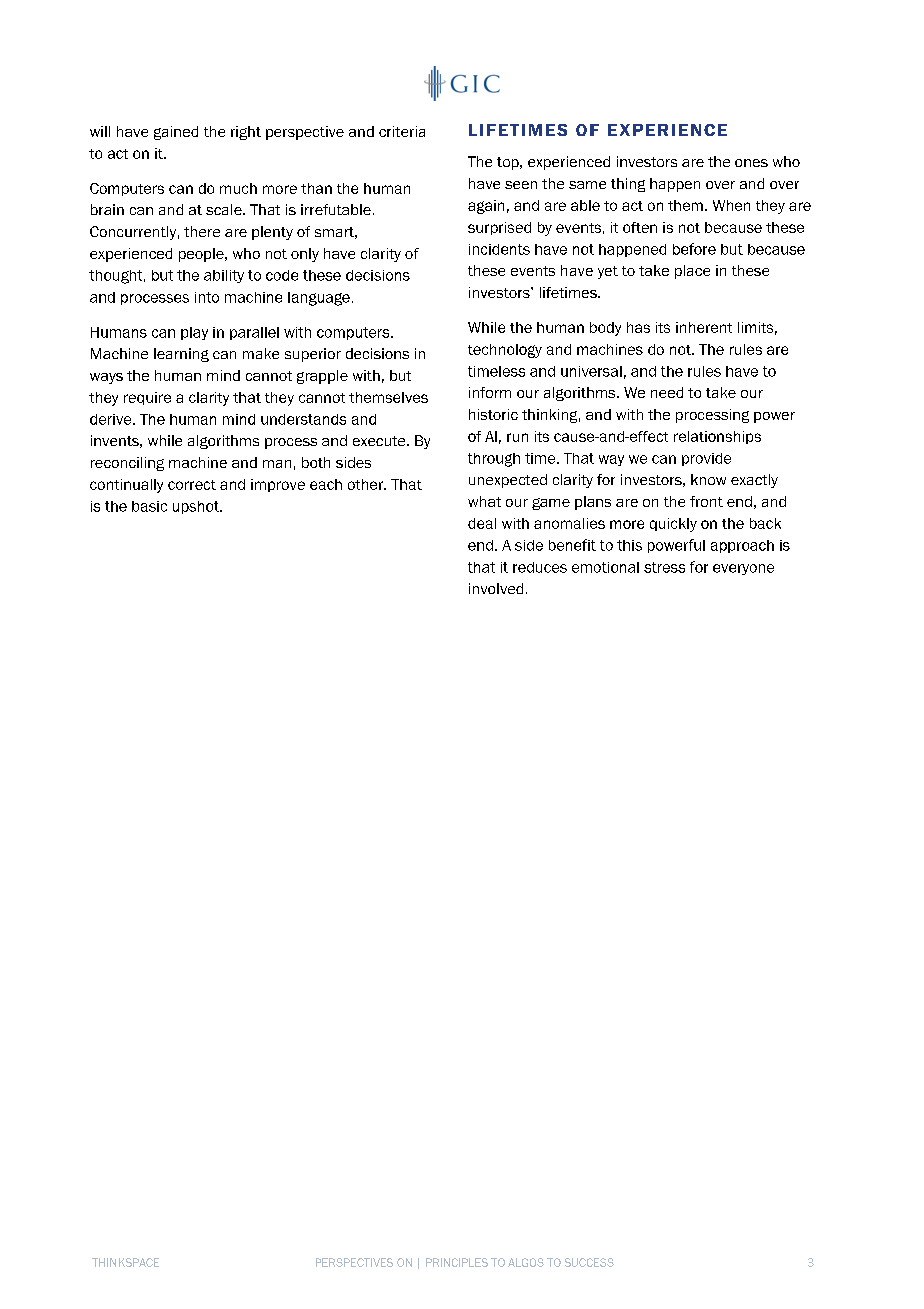 This document has width=924, height=1309. I want to click on gained, so click(176, 133).
